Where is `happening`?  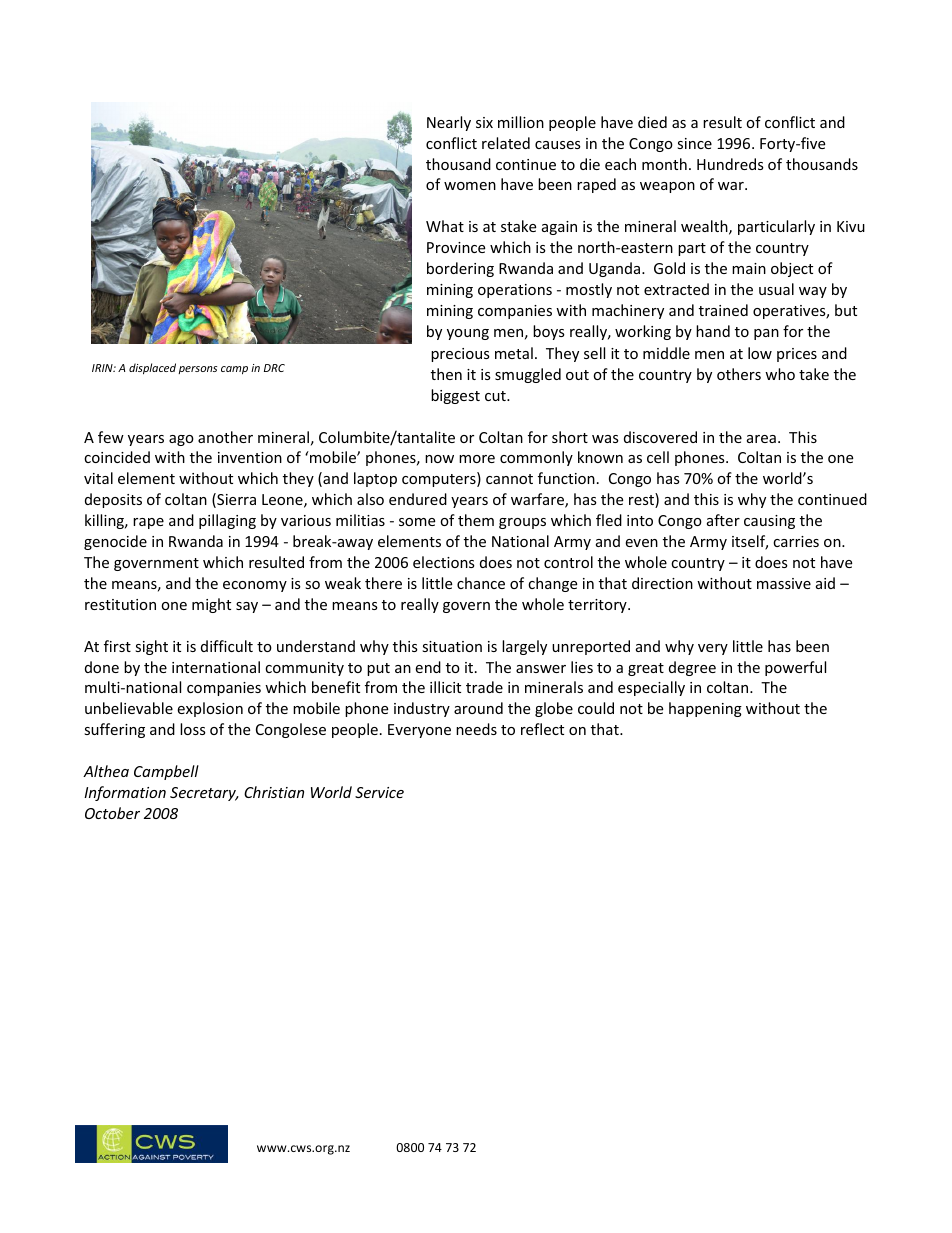 happening is located at coordinates (705, 709).
